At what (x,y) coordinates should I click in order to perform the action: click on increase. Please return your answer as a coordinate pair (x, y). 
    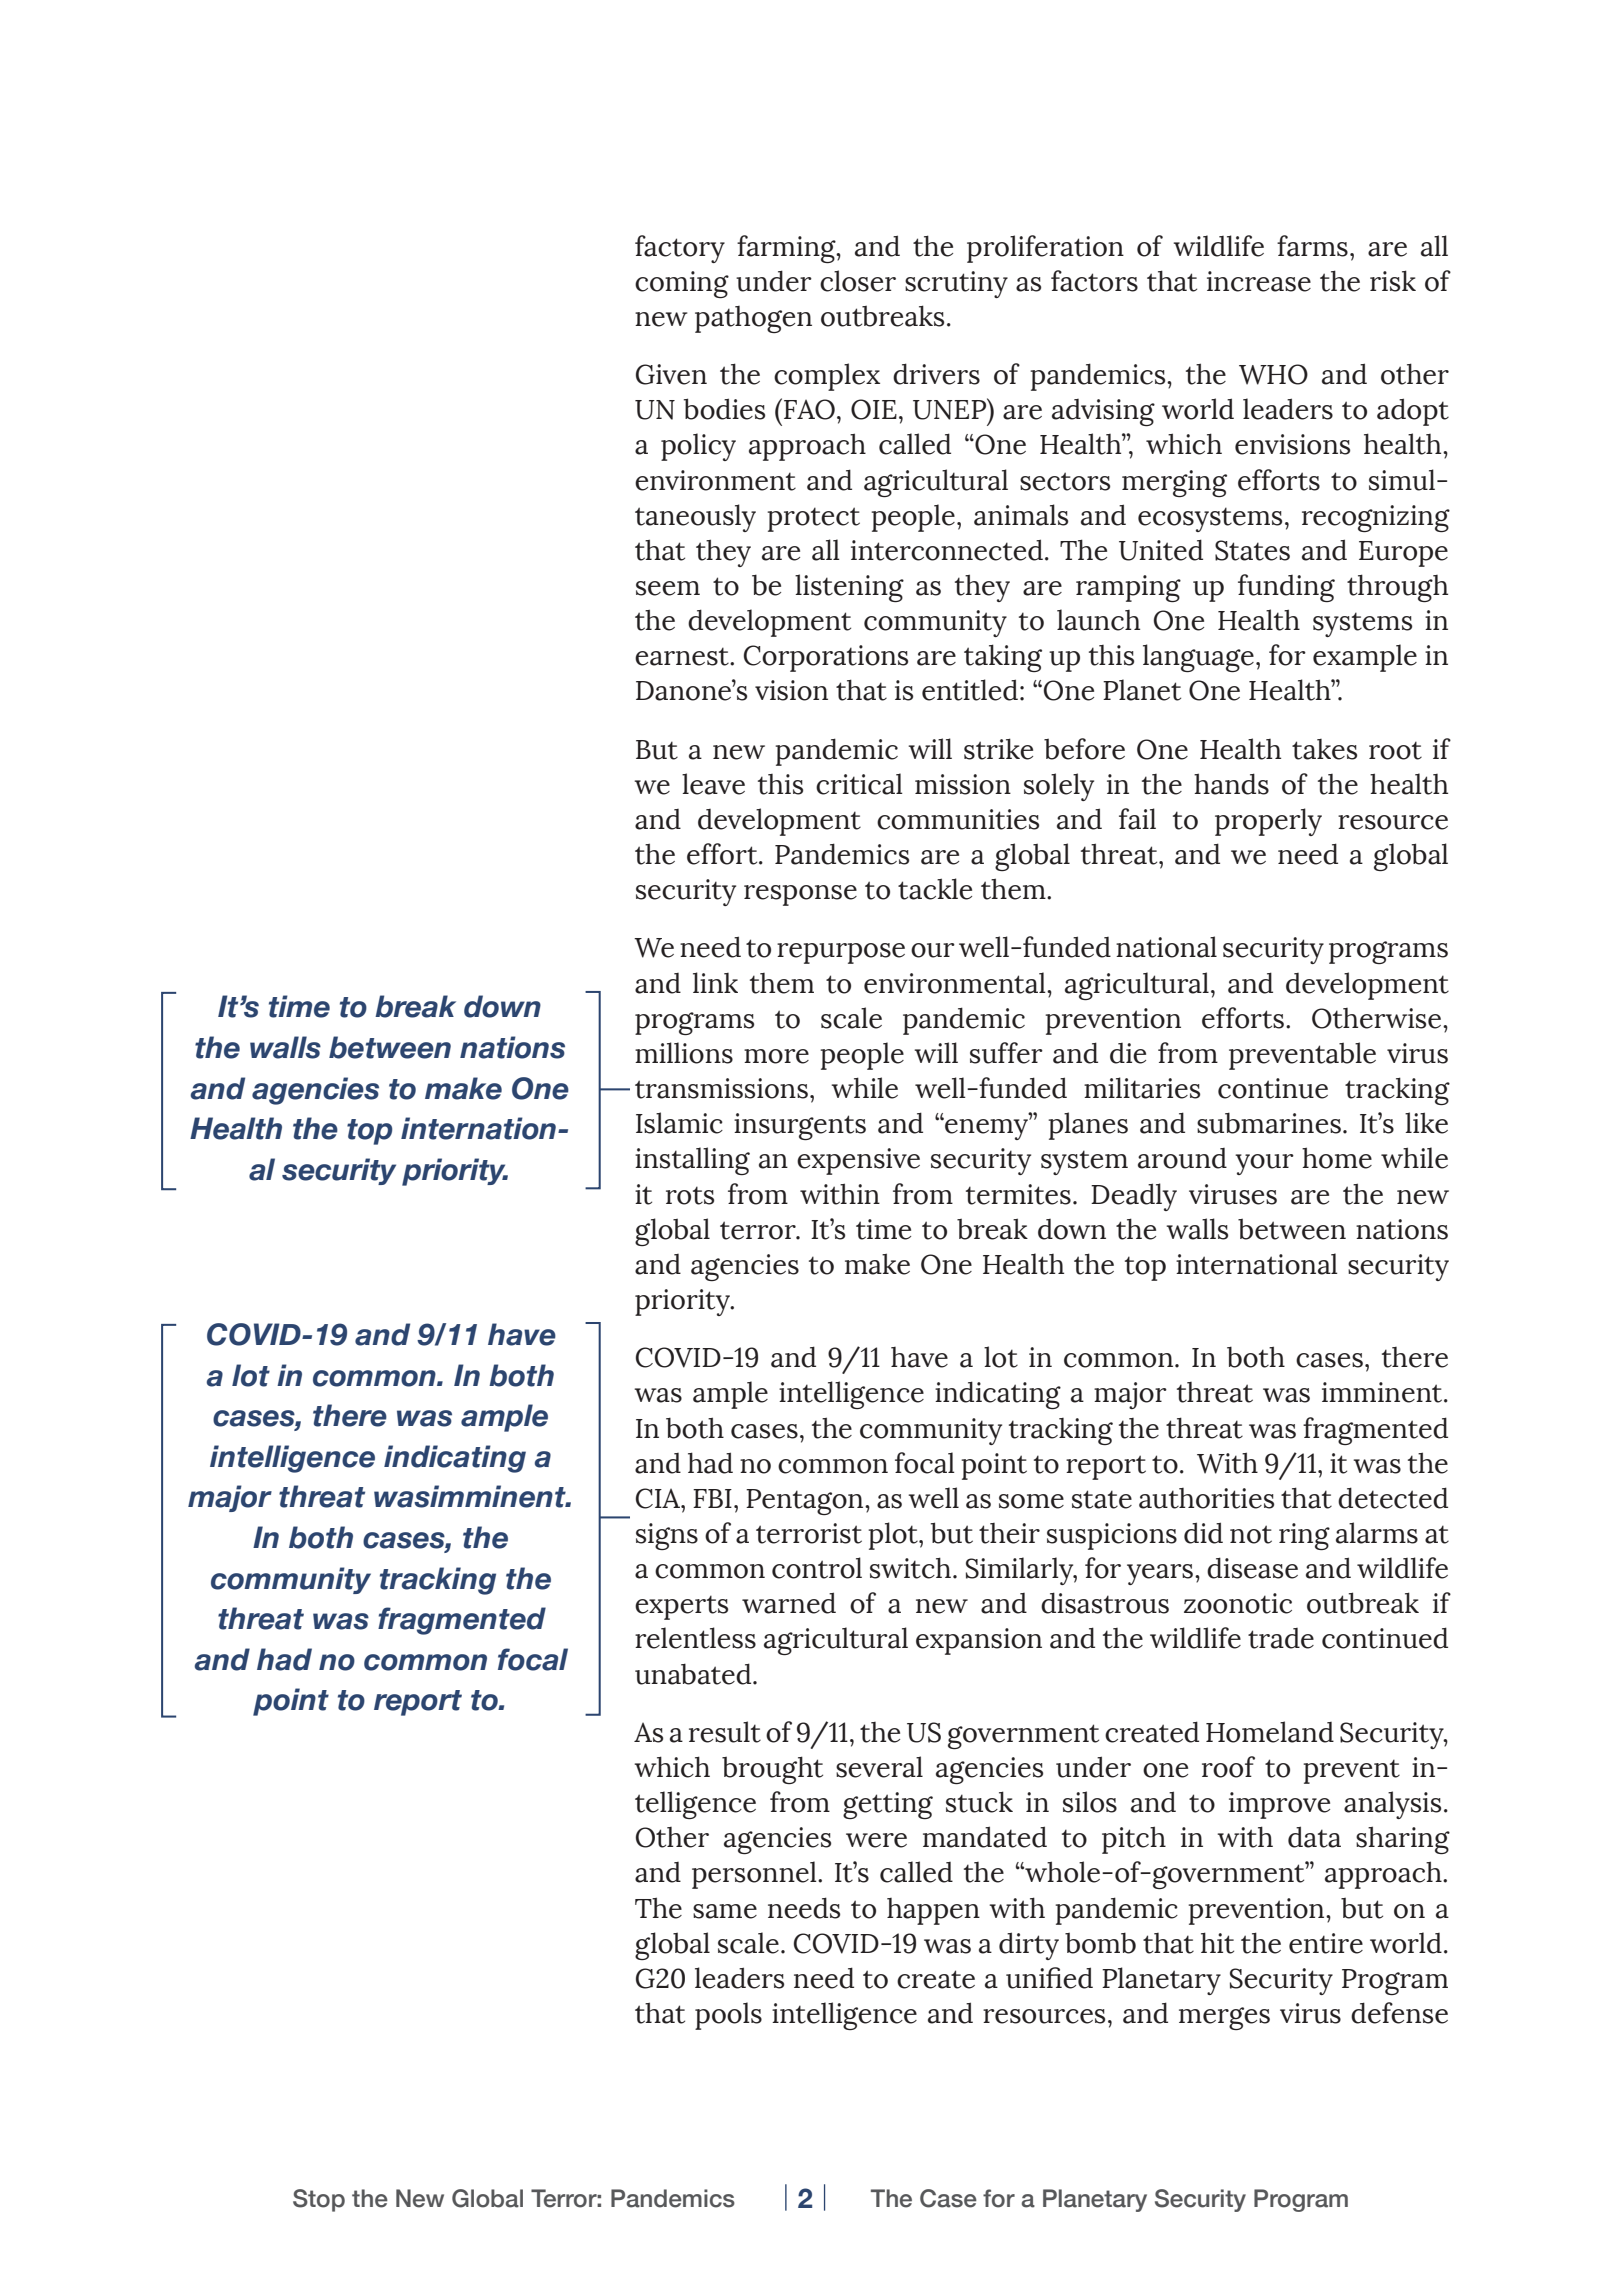
    Looking at the image, I should click on (1259, 281).
